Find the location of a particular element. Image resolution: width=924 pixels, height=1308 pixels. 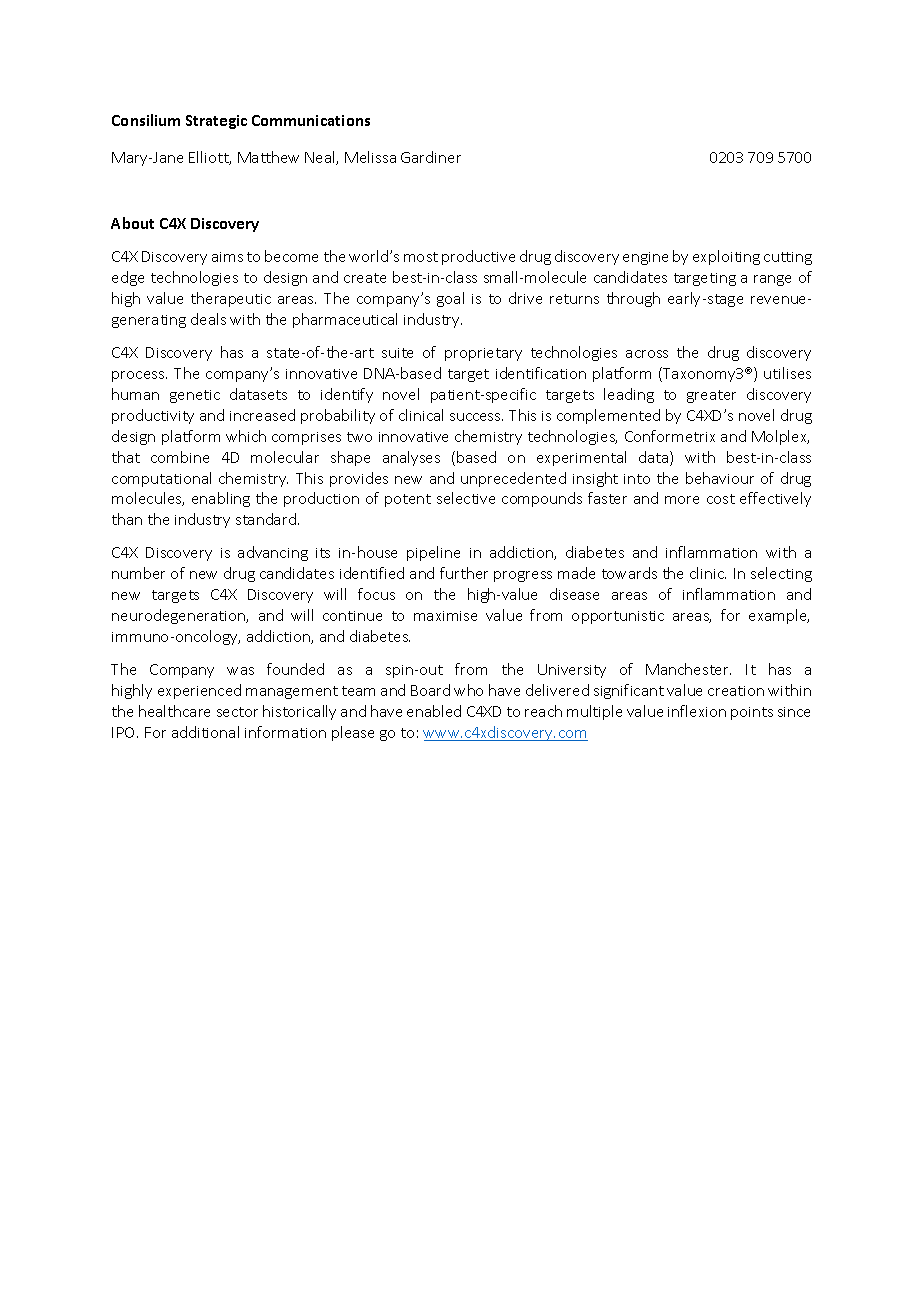

healthcare is located at coordinates (174, 711).
